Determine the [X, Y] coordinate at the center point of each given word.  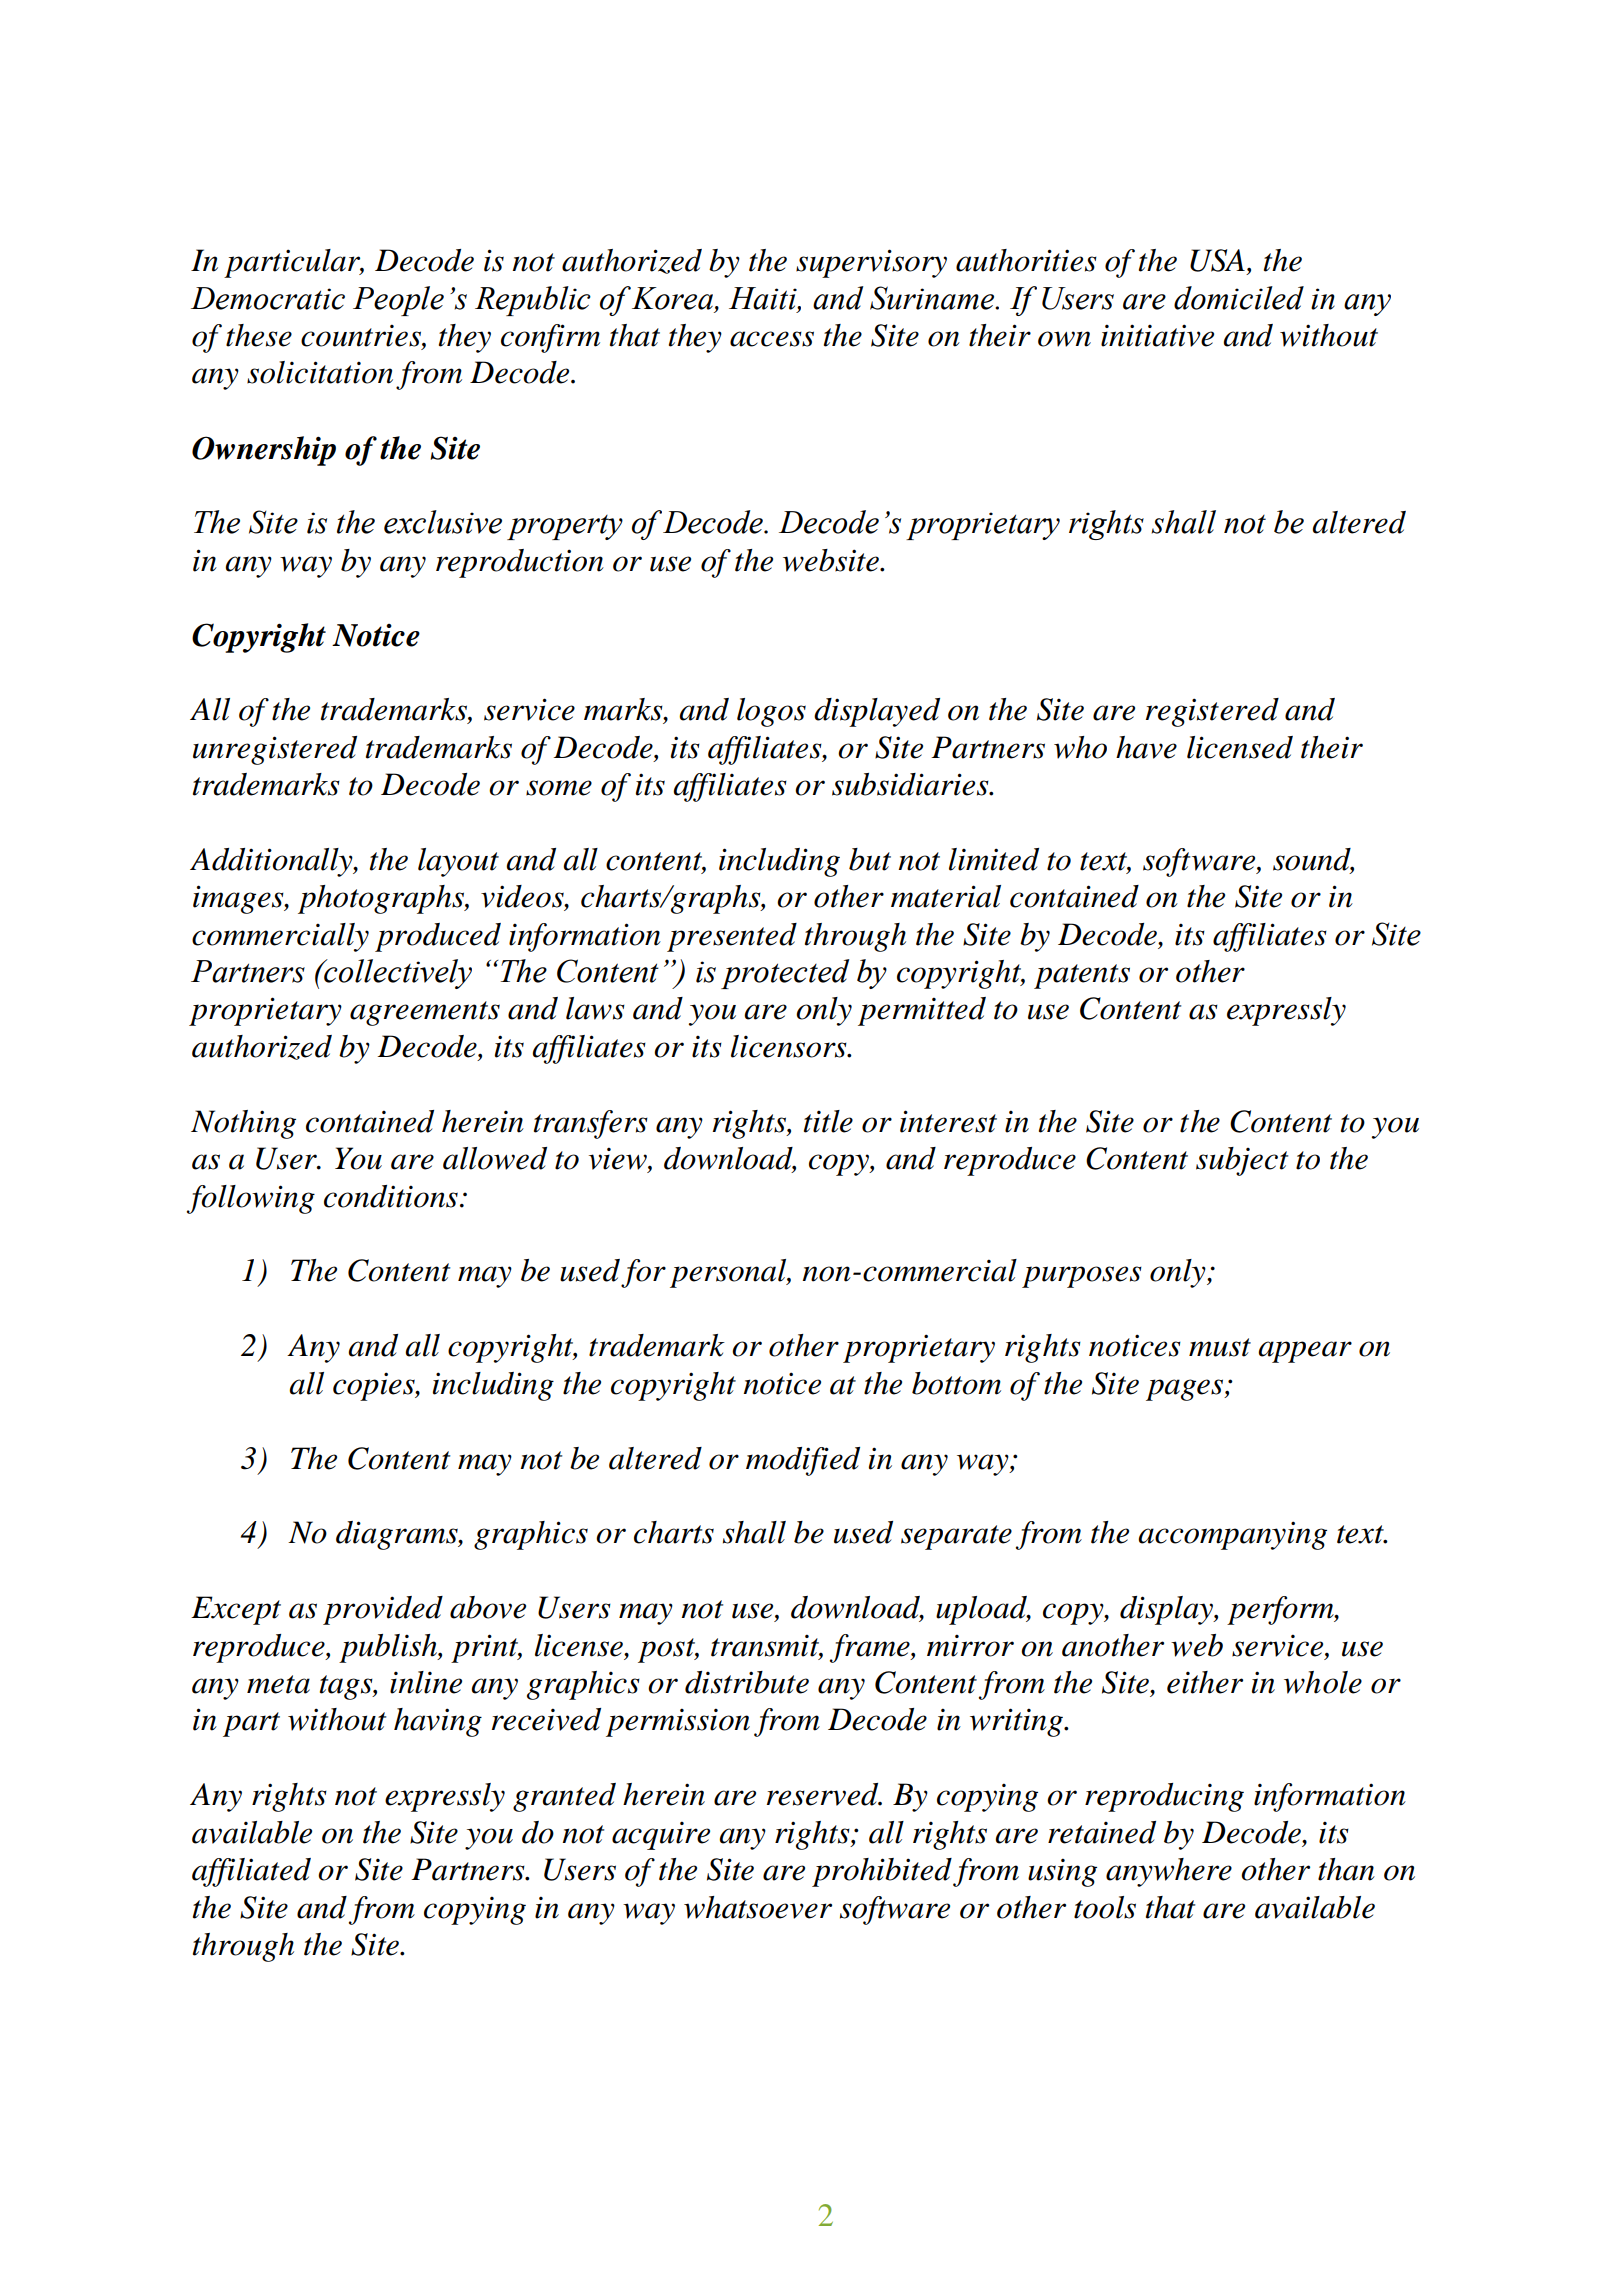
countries [362, 336]
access [772, 339]
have [1146, 747]
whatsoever [758, 1907]
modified [803, 1461]
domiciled [1239, 298]
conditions [391, 1196]
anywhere [1169, 1872]
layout [458, 862]
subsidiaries [911, 784]
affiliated [251, 1872]
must [1220, 1347]
